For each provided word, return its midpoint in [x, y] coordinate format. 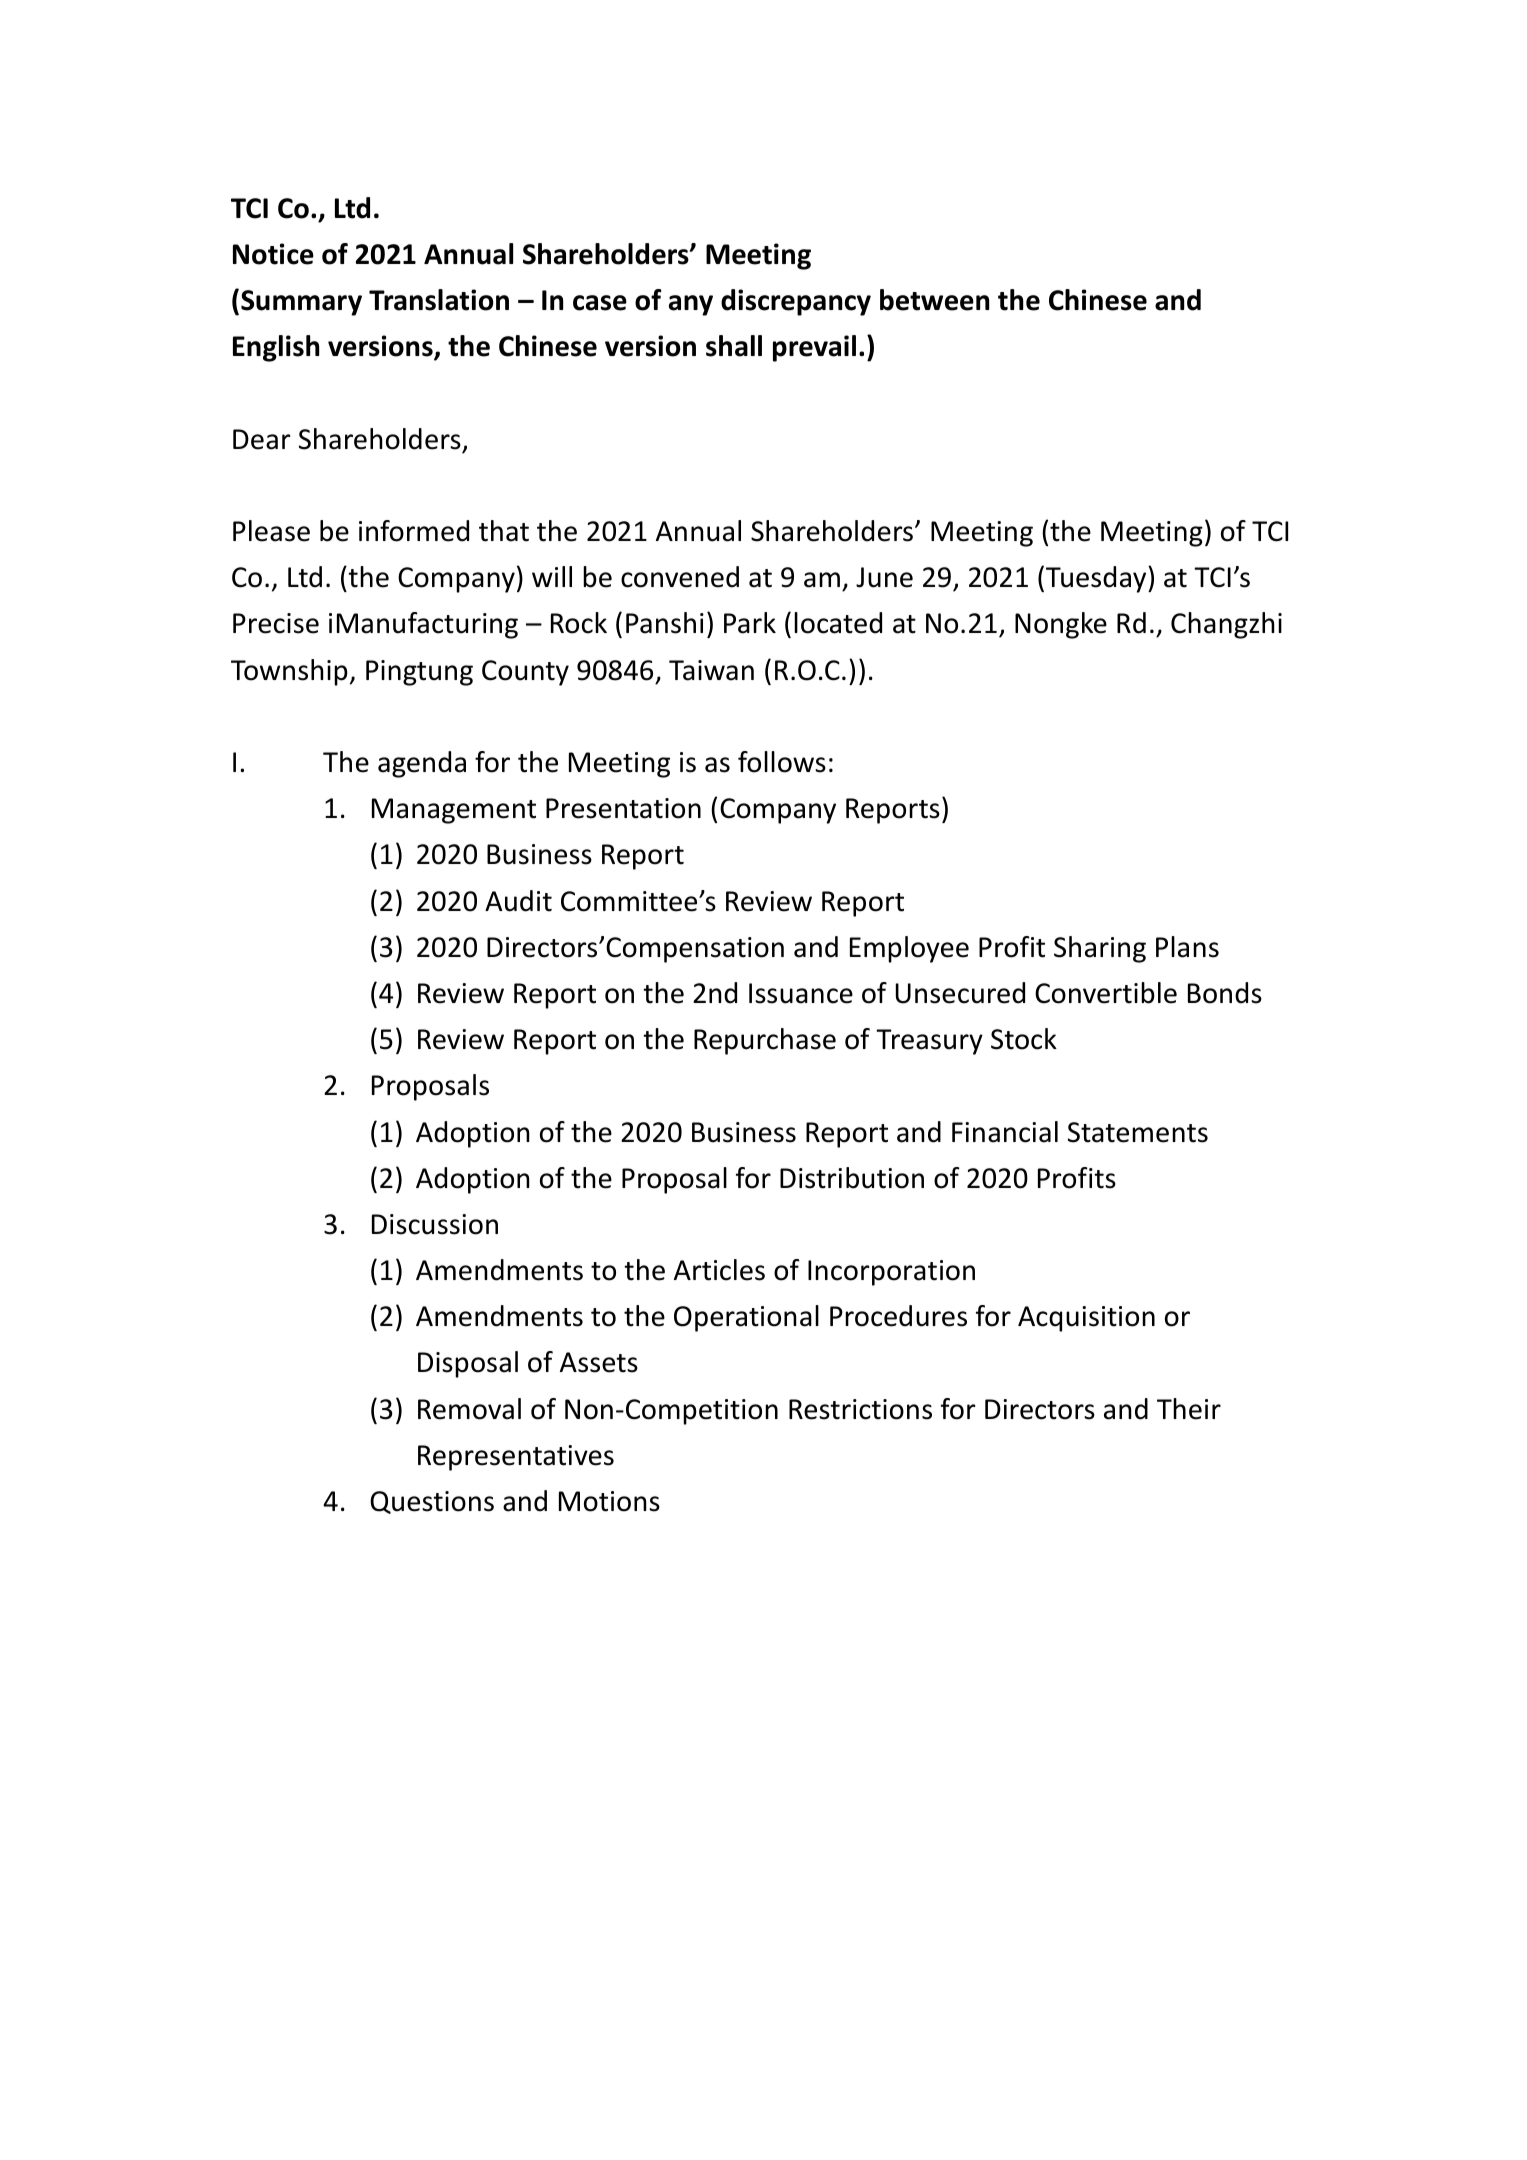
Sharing [1100, 949]
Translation [439, 300]
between [934, 300]
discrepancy [796, 302]
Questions [432, 1502]
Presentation [623, 808]
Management [454, 811]
